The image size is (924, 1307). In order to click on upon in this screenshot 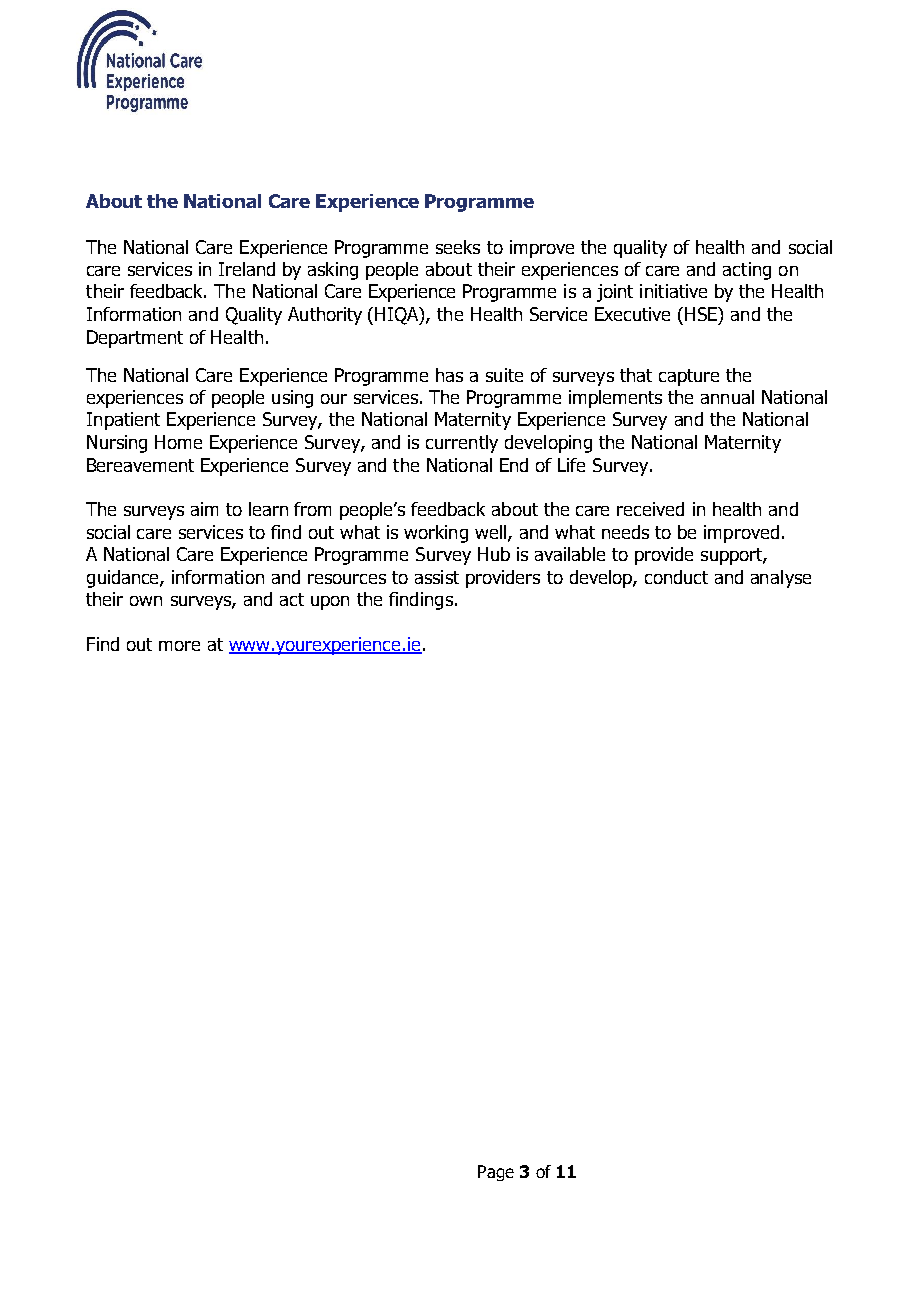, I will do `click(330, 603)`.
